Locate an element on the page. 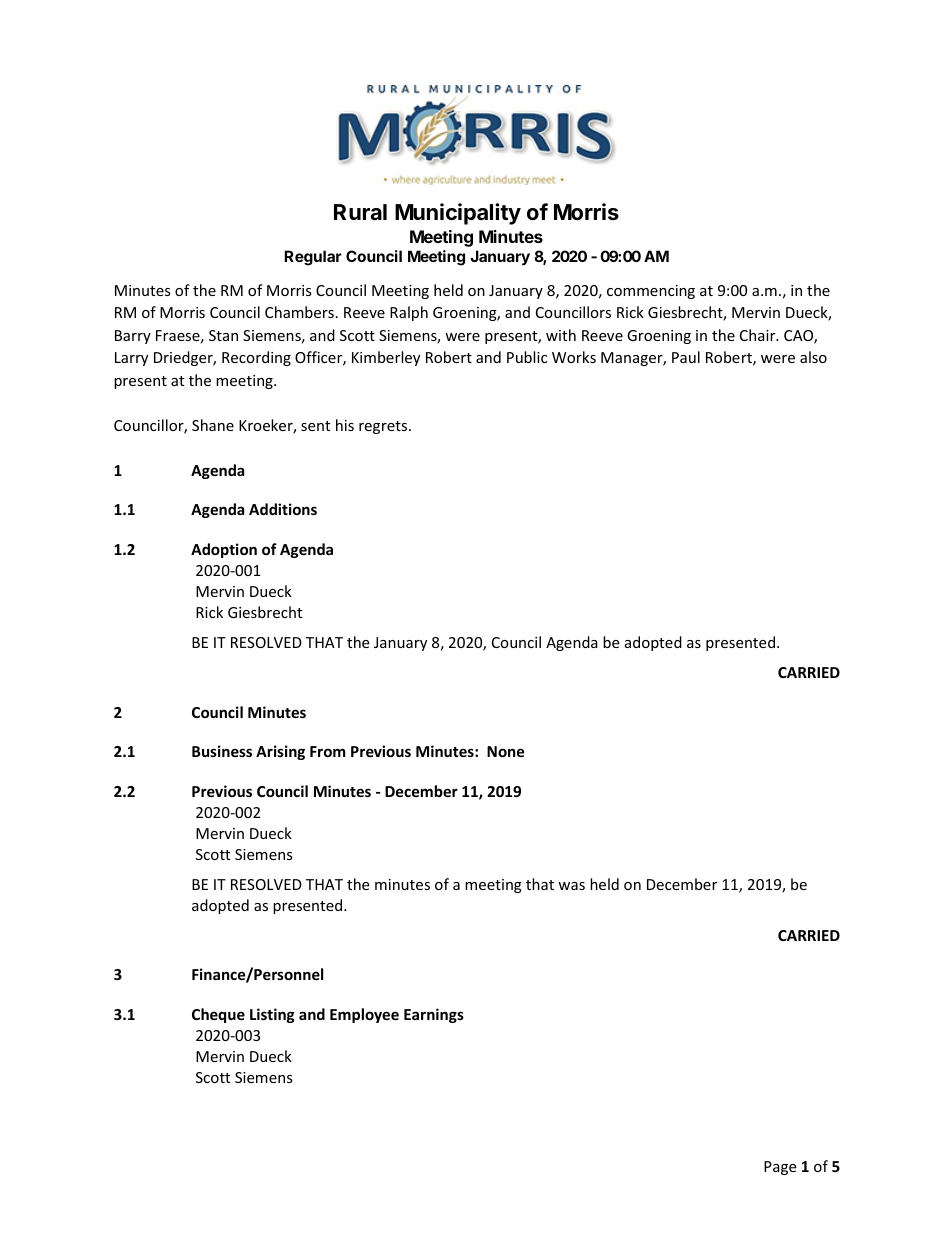 This image has height=1233, width=952. Page is located at coordinates (780, 1168).
